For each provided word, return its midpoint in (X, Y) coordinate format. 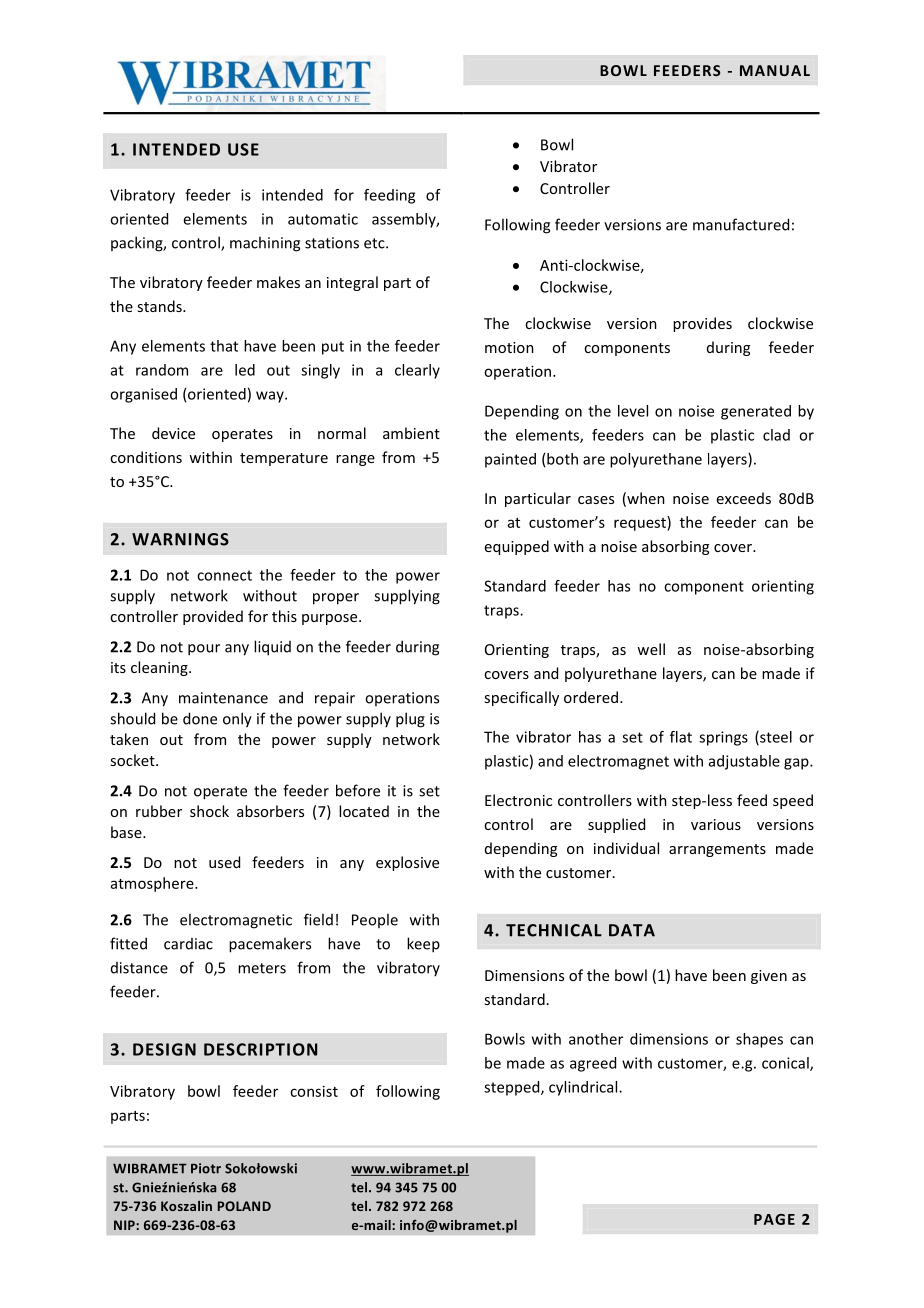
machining (265, 244)
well (651, 649)
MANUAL (775, 70)
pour (204, 650)
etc (375, 243)
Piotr (206, 1168)
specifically (521, 698)
